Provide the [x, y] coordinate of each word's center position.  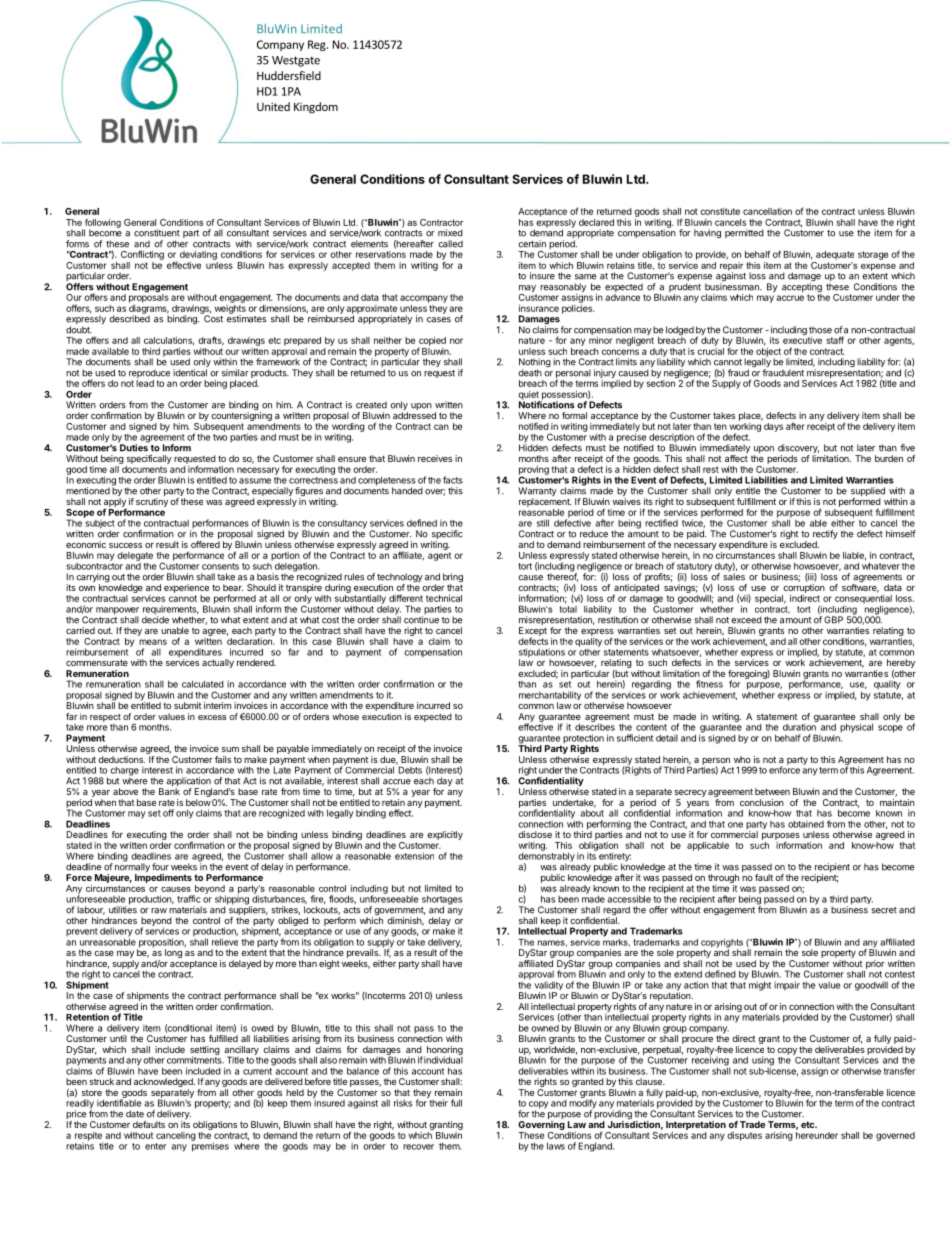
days [773, 427]
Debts [409, 769]
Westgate [296, 61]
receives [435, 458]
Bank [169, 791]
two [220, 437]
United [273, 106]
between [772, 791]
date [135, 1114]
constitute [720, 211]
